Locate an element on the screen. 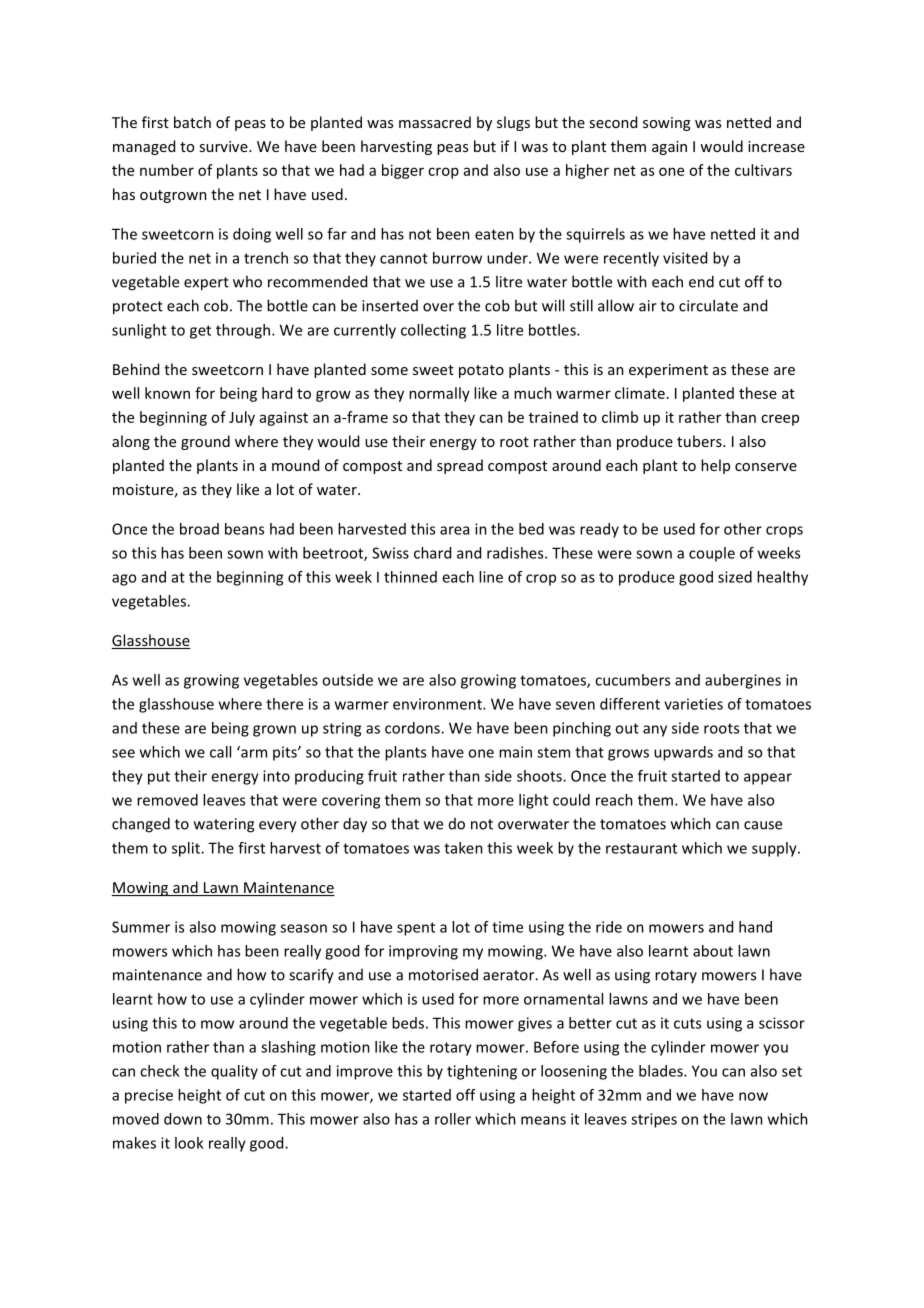 Image resolution: width=924 pixels, height=1308 pixels. survive is located at coordinates (224, 146).
